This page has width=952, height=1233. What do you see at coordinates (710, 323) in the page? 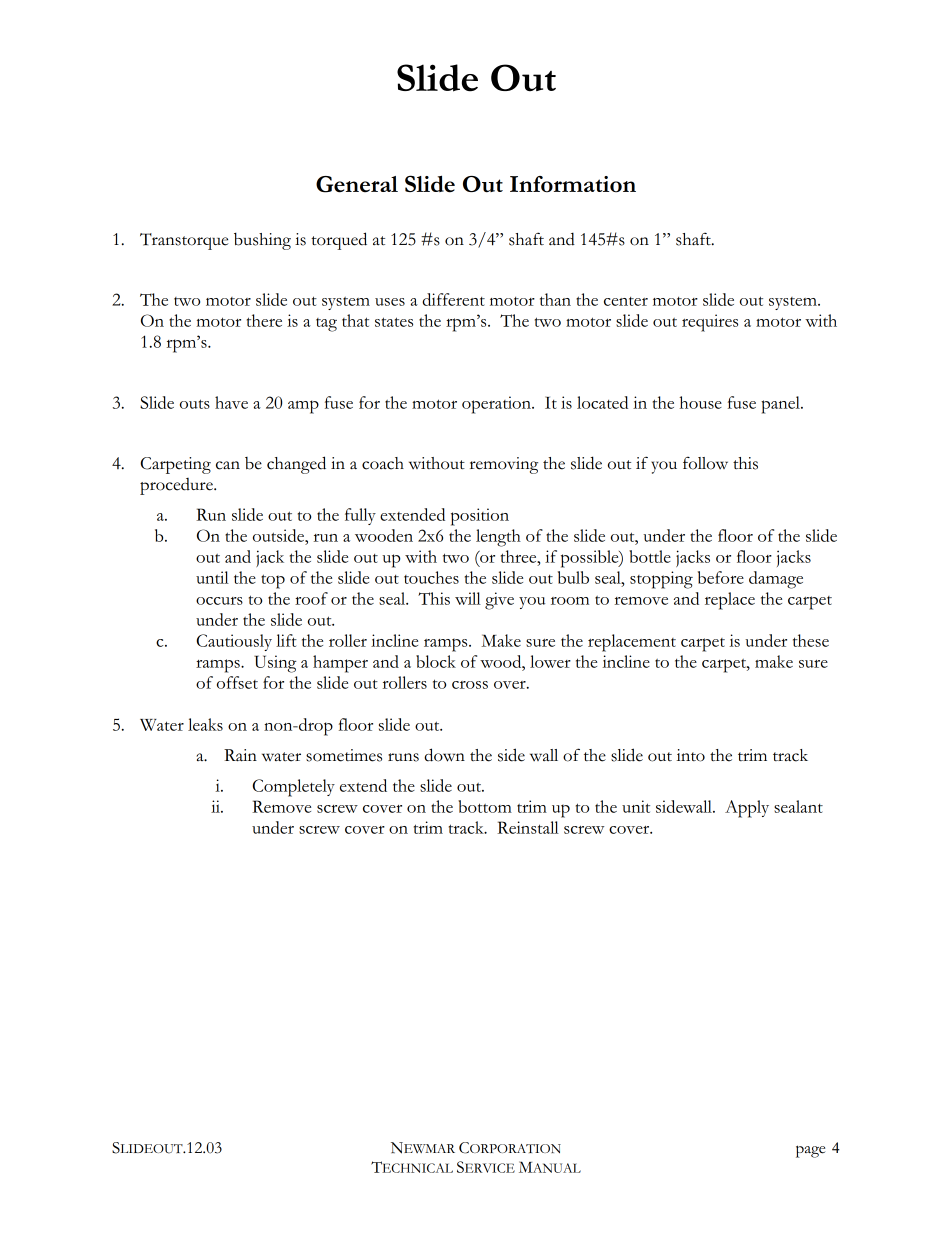
I see `requires` at bounding box center [710, 323].
